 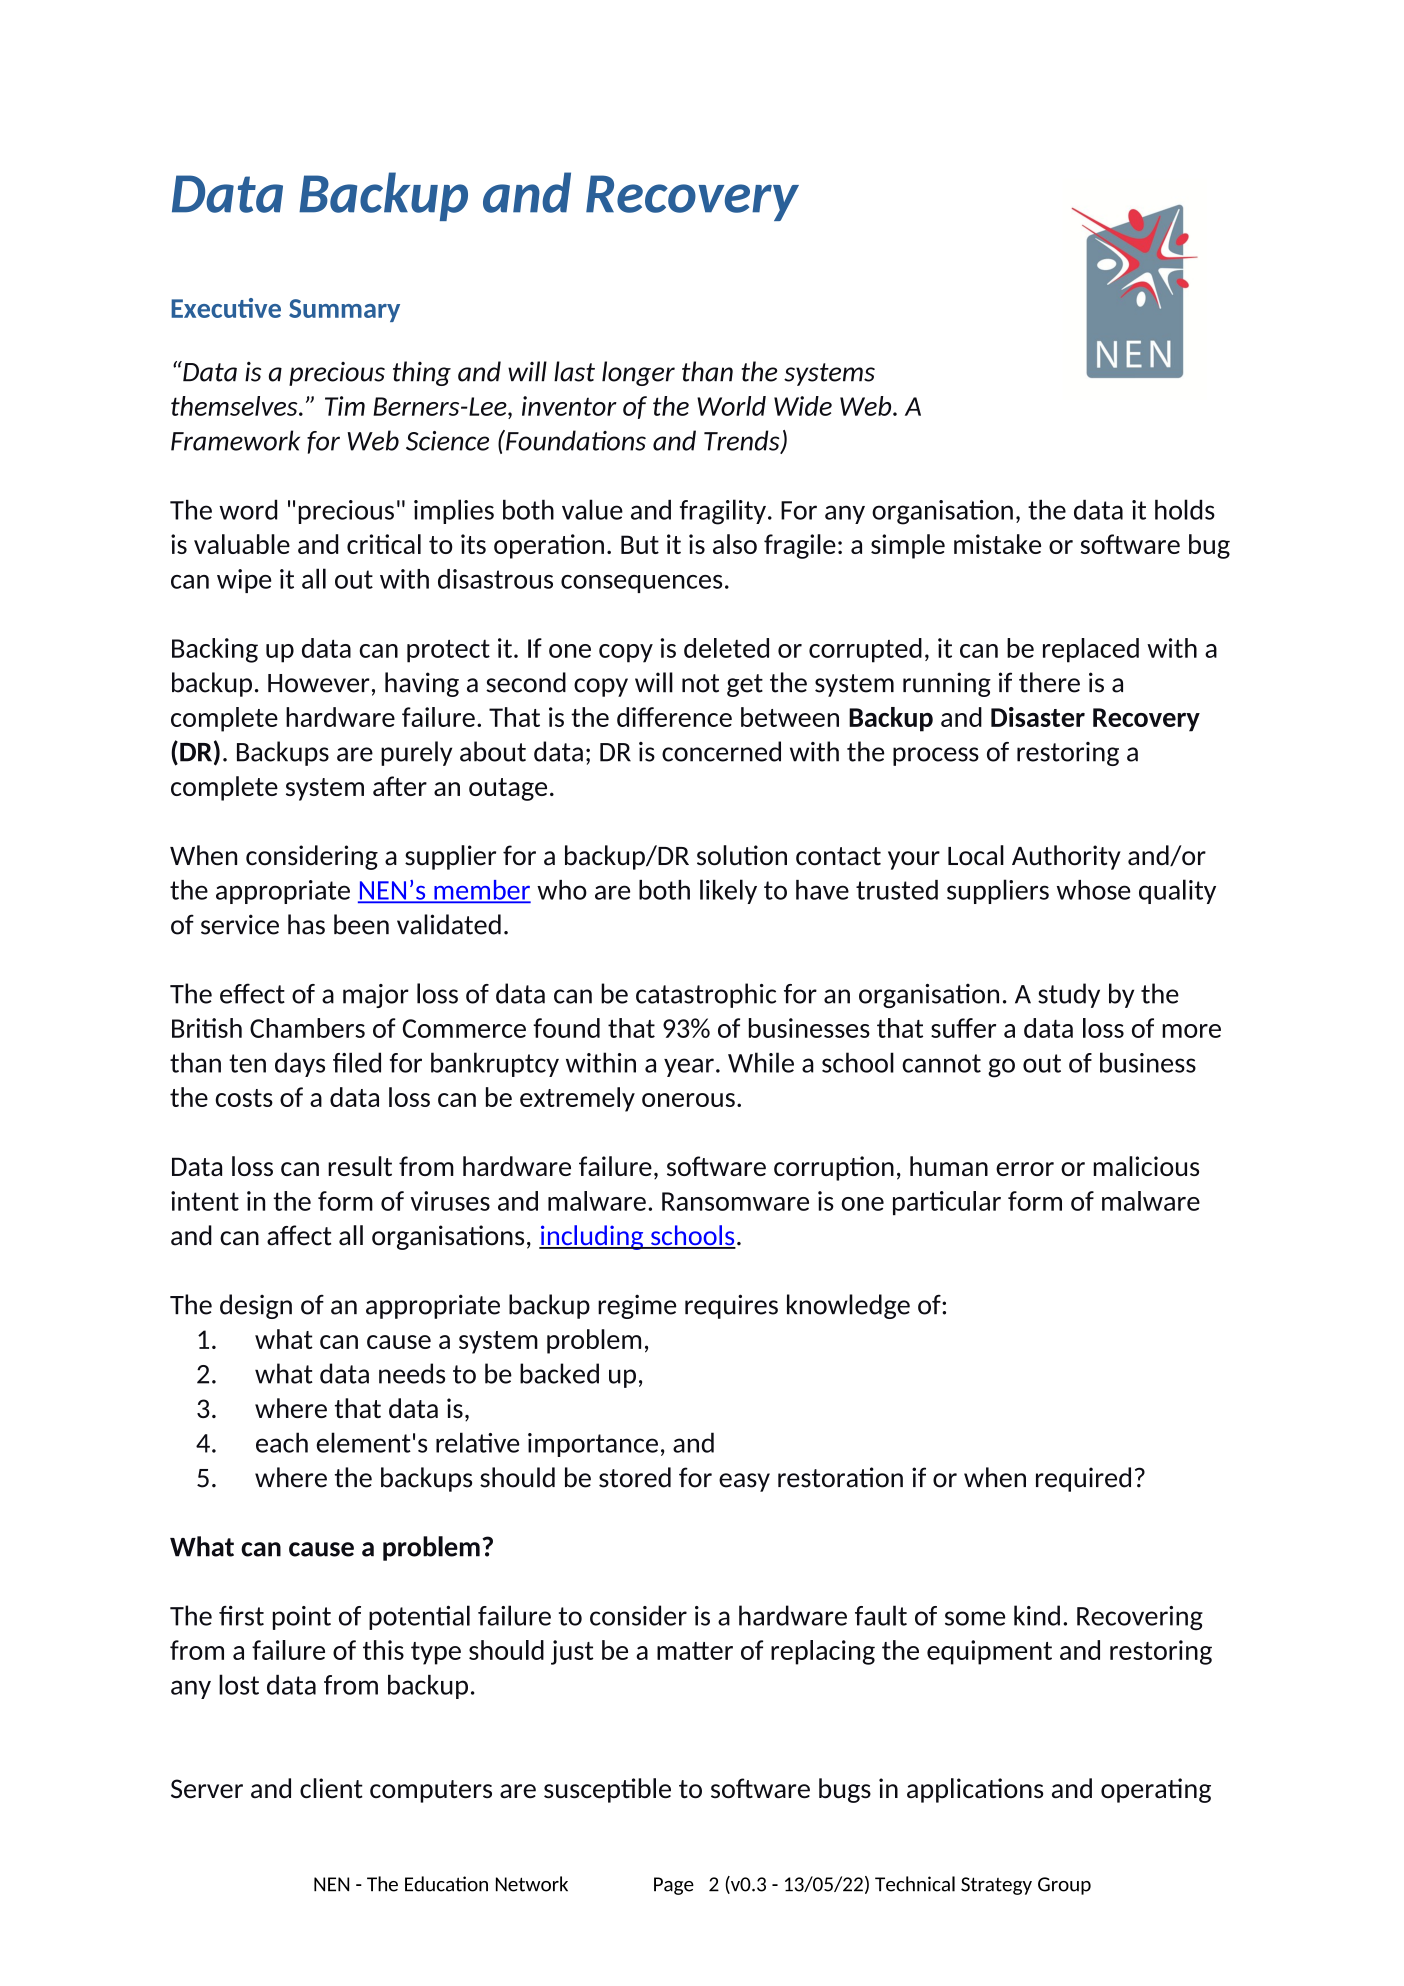 What do you see at coordinates (674, 1886) in the screenshot?
I see `Page` at bounding box center [674, 1886].
